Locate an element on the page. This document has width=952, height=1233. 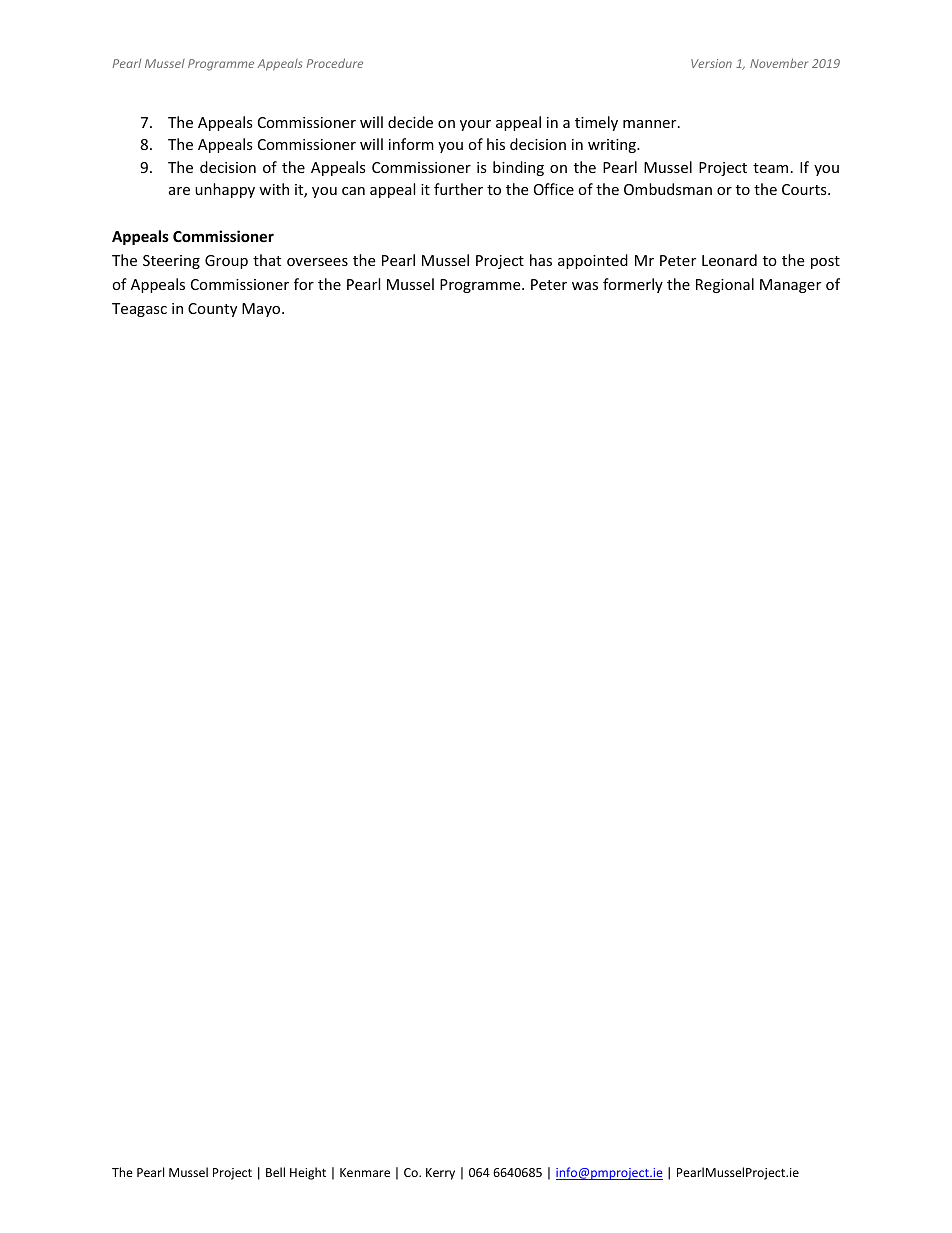
Procedure is located at coordinates (335, 63).
